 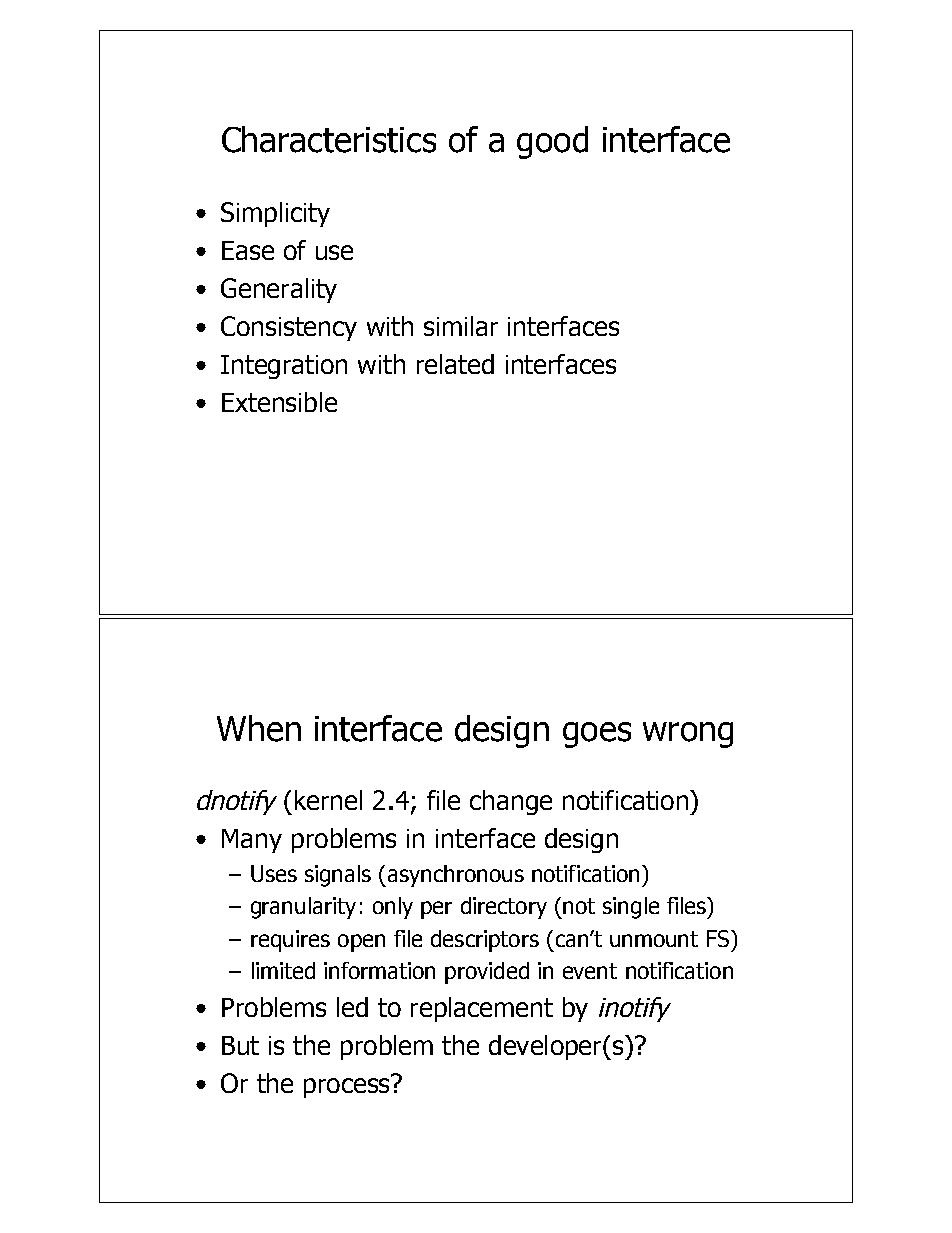 I want to click on But, so click(x=240, y=1045).
